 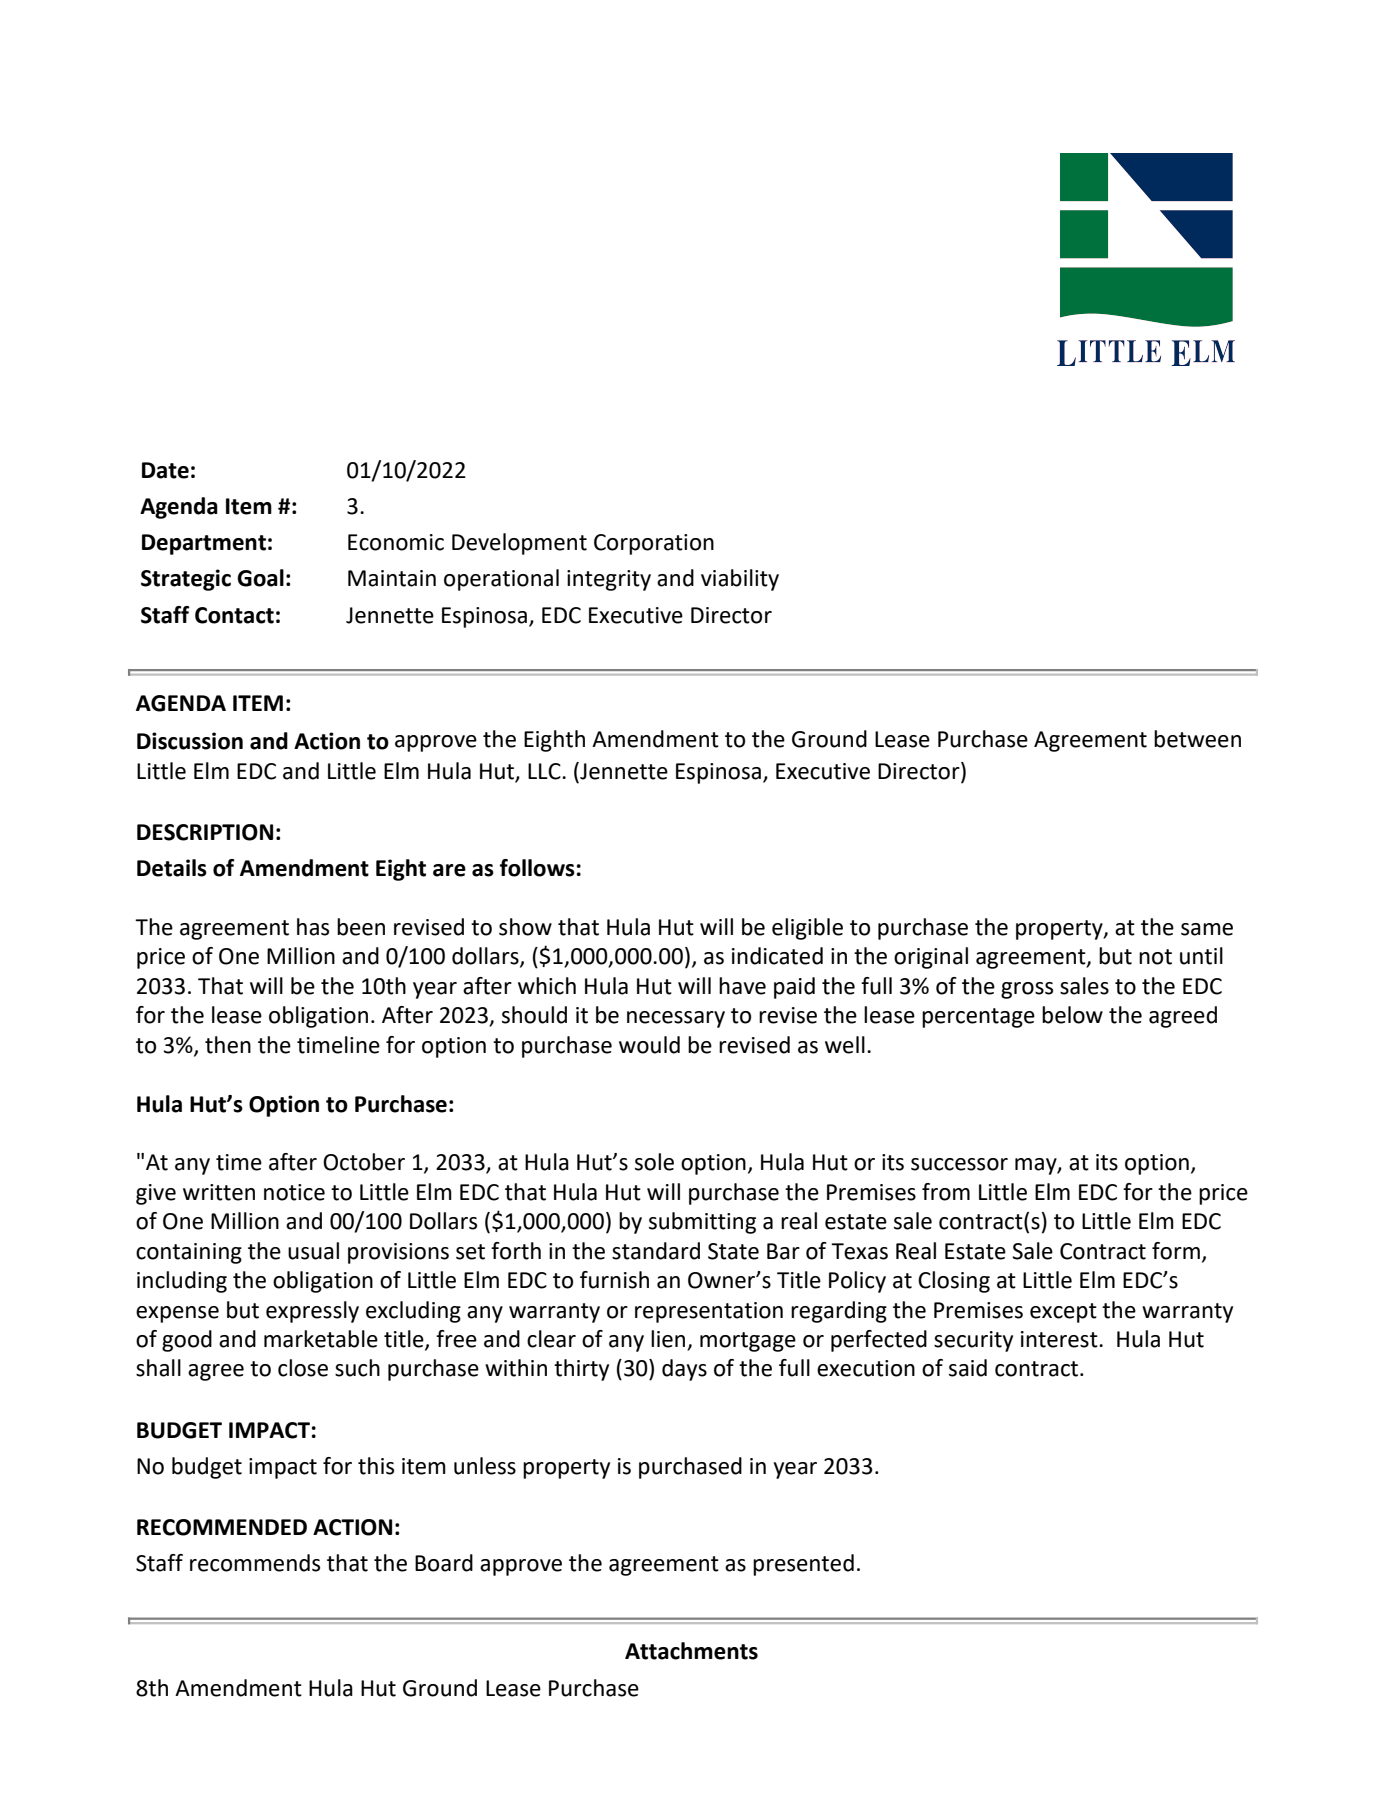 What do you see at coordinates (740, 580) in the page?
I see `viability` at bounding box center [740, 580].
